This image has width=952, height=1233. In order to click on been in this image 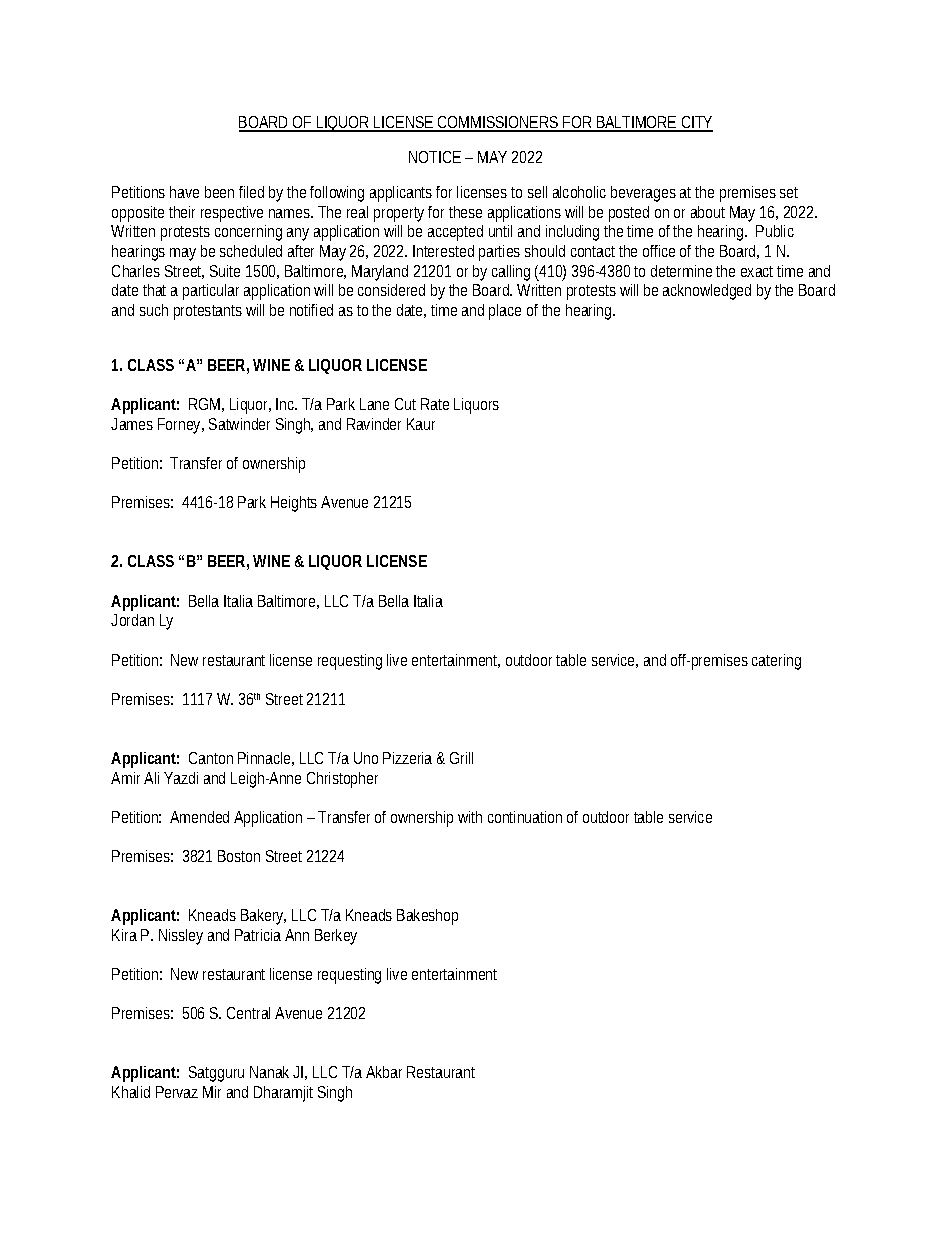, I will do `click(219, 192)`.
